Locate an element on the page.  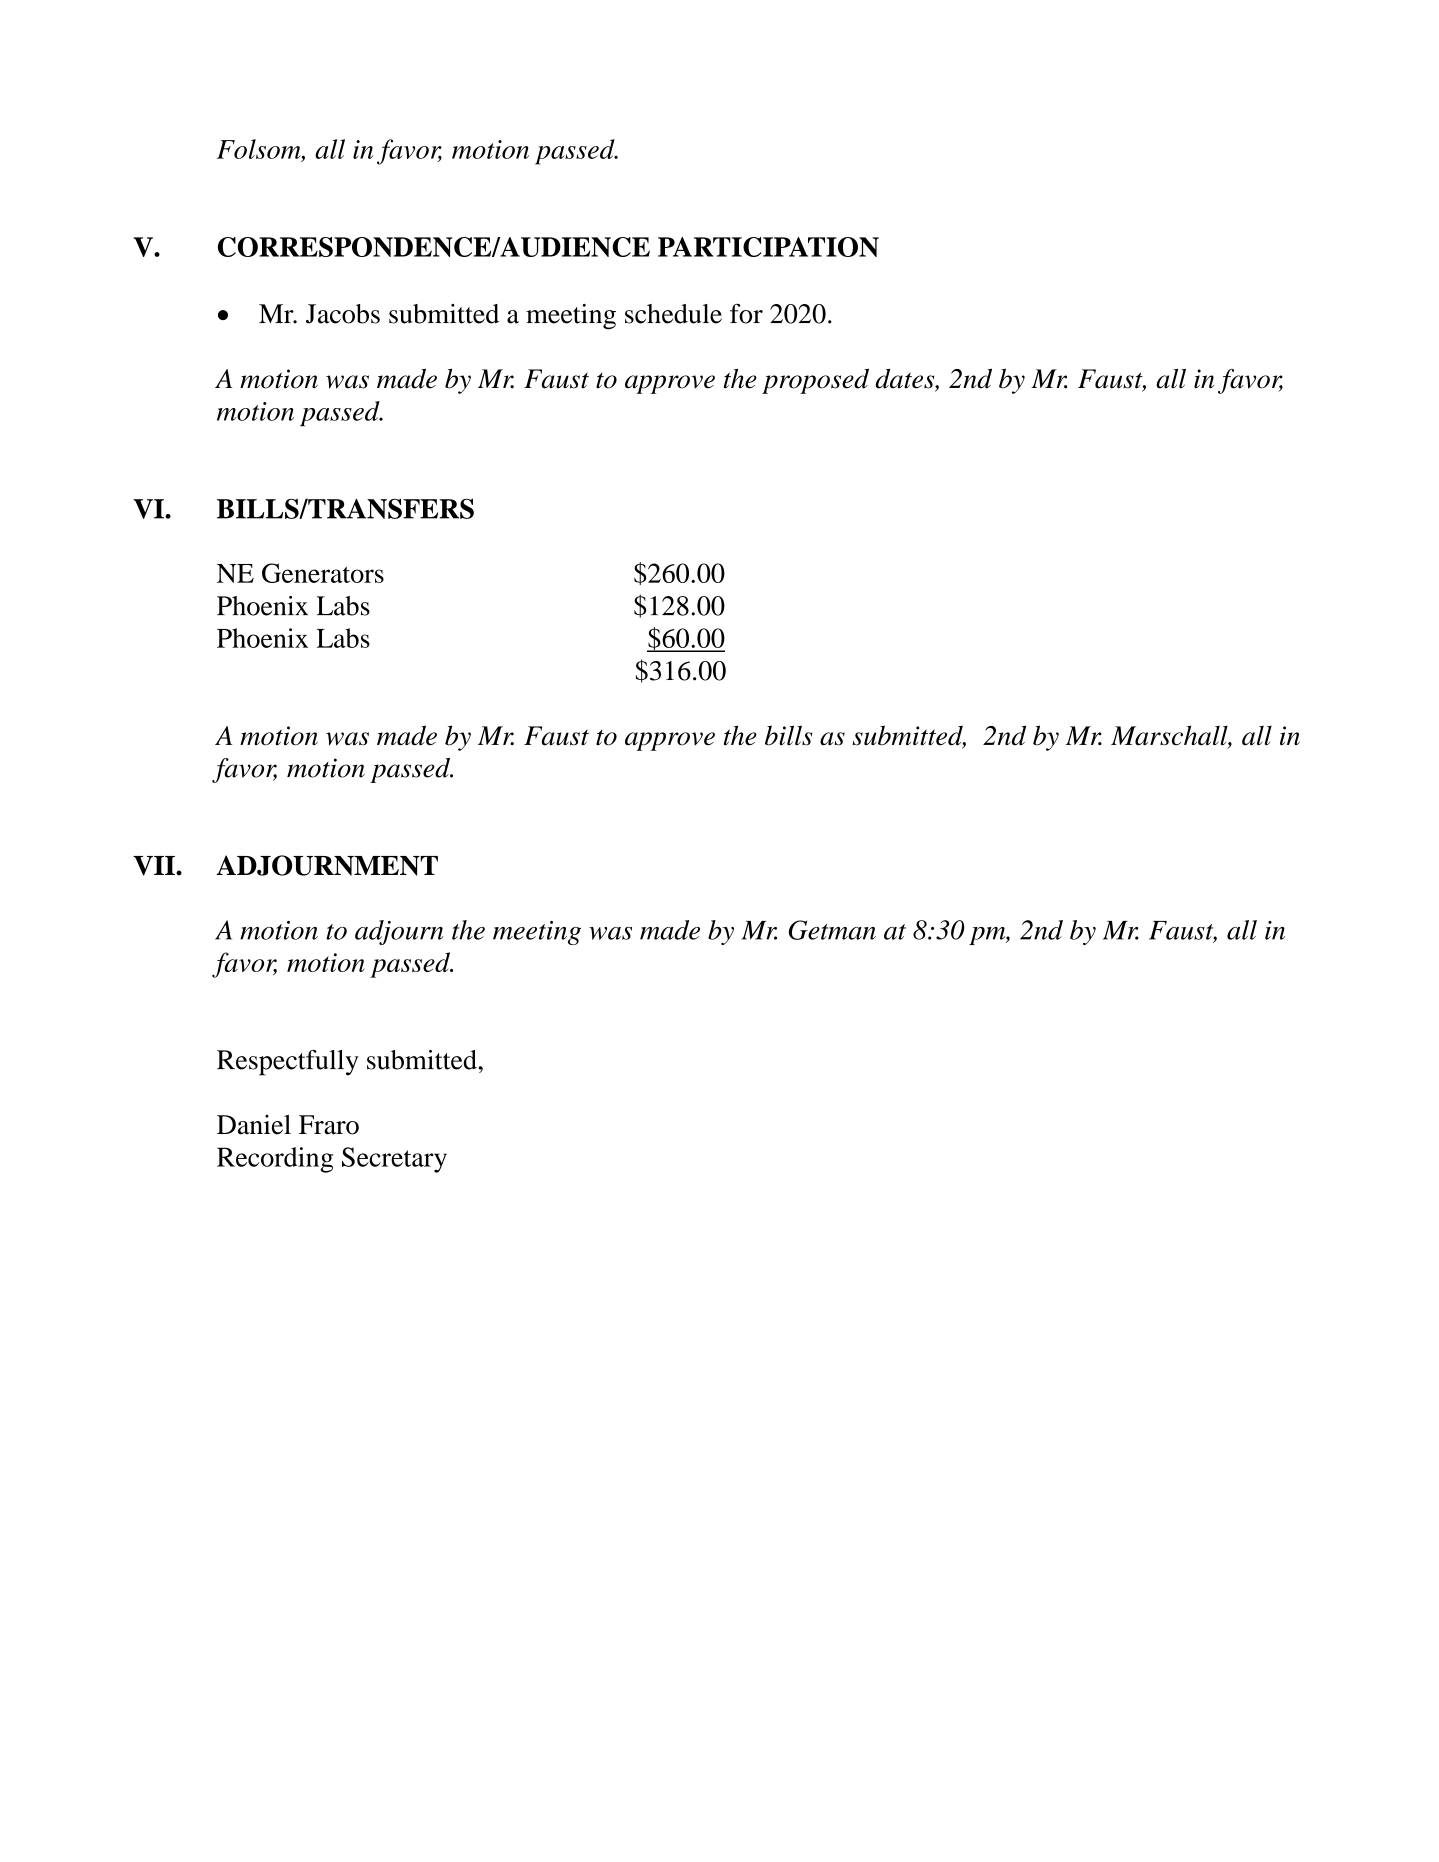
for is located at coordinates (746, 314).
